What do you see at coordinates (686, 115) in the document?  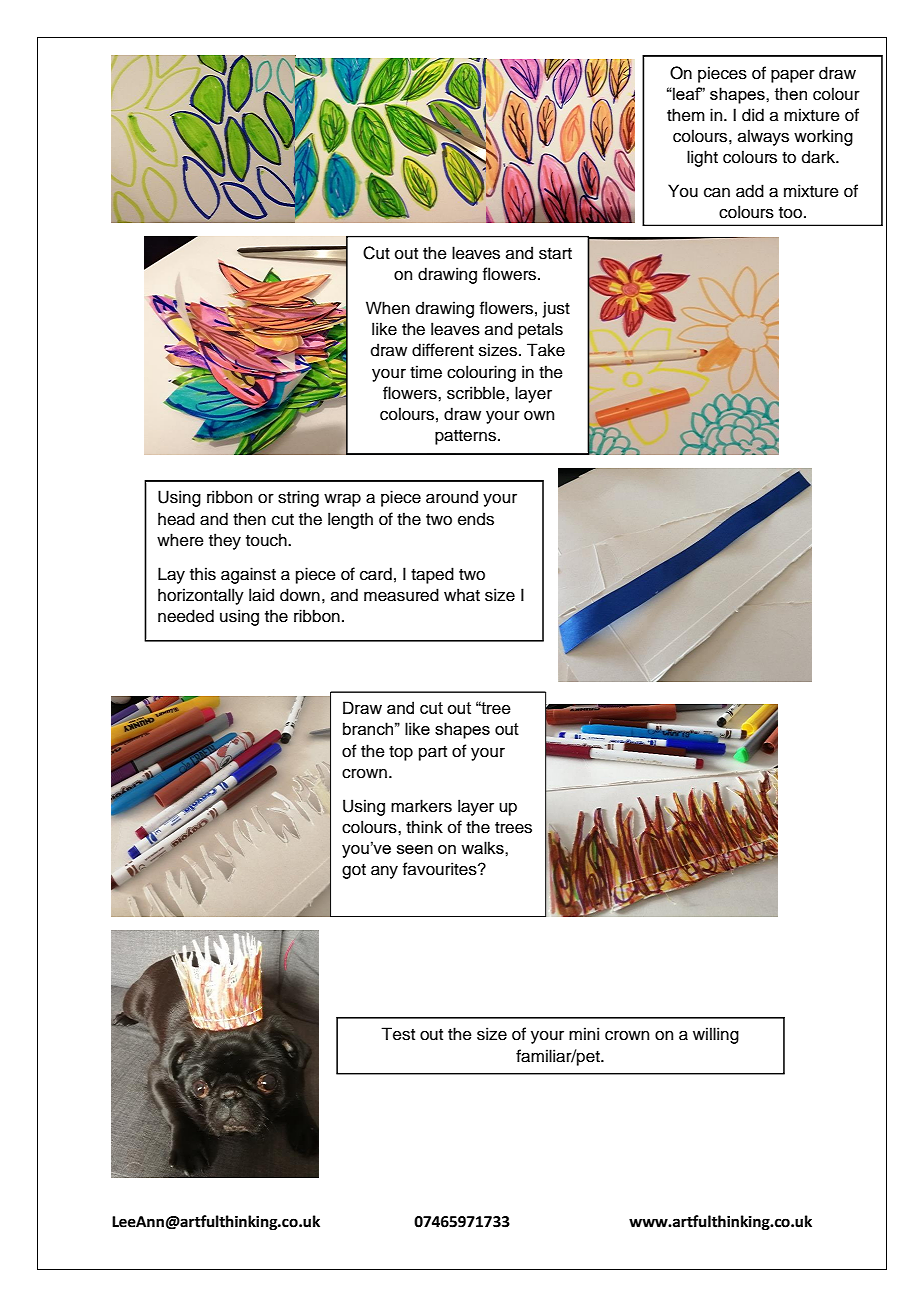 I see `them` at bounding box center [686, 115].
